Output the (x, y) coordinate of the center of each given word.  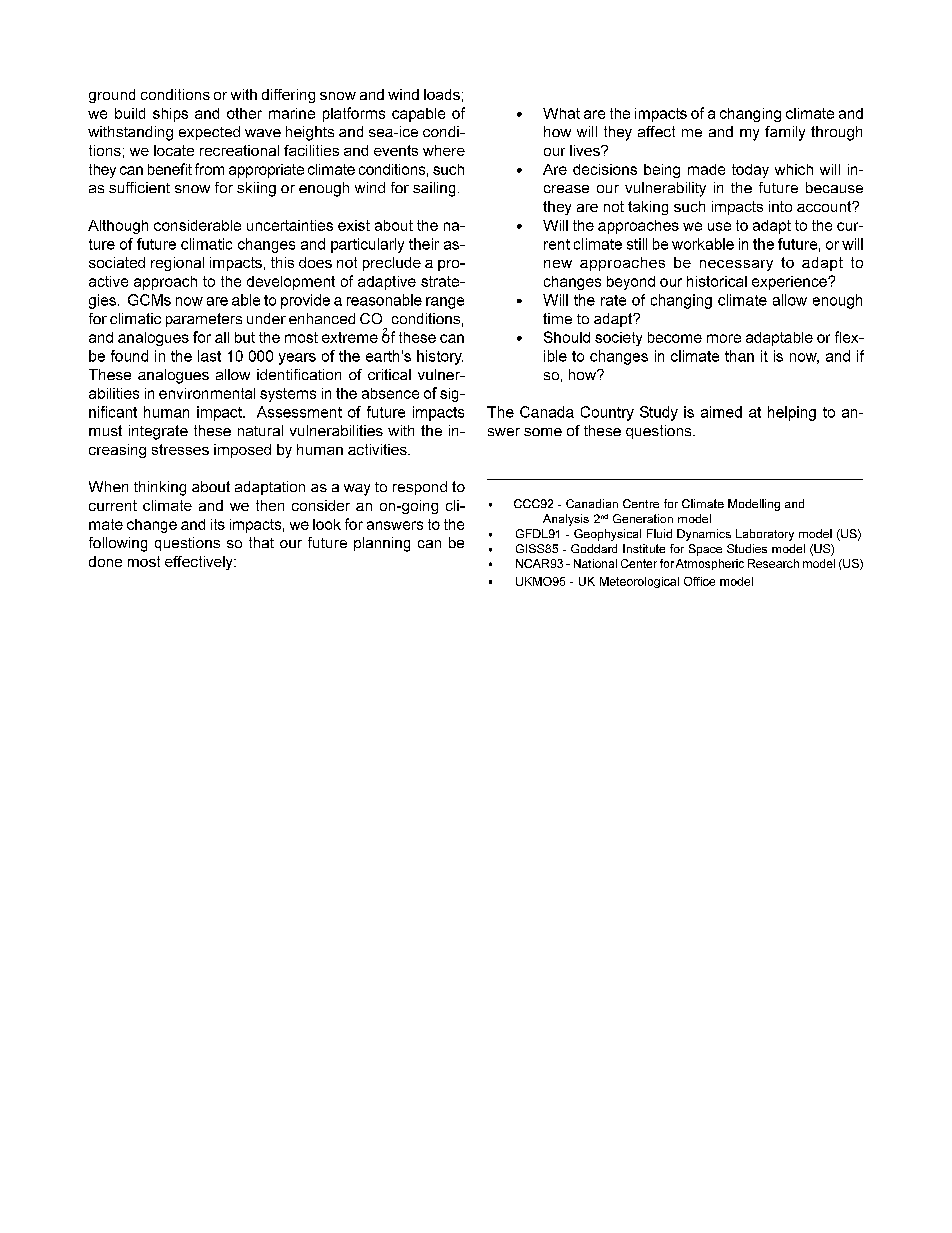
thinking (160, 488)
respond (420, 488)
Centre (641, 503)
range (445, 303)
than (739, 356)
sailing (434, 189)
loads (442, 94)
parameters (204, 320)
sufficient (139, 187)
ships (170, 115)
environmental (207, 393)
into (780, 206)
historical (717, 281)
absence (390, 393)
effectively (200, 563)
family (785, 133)
